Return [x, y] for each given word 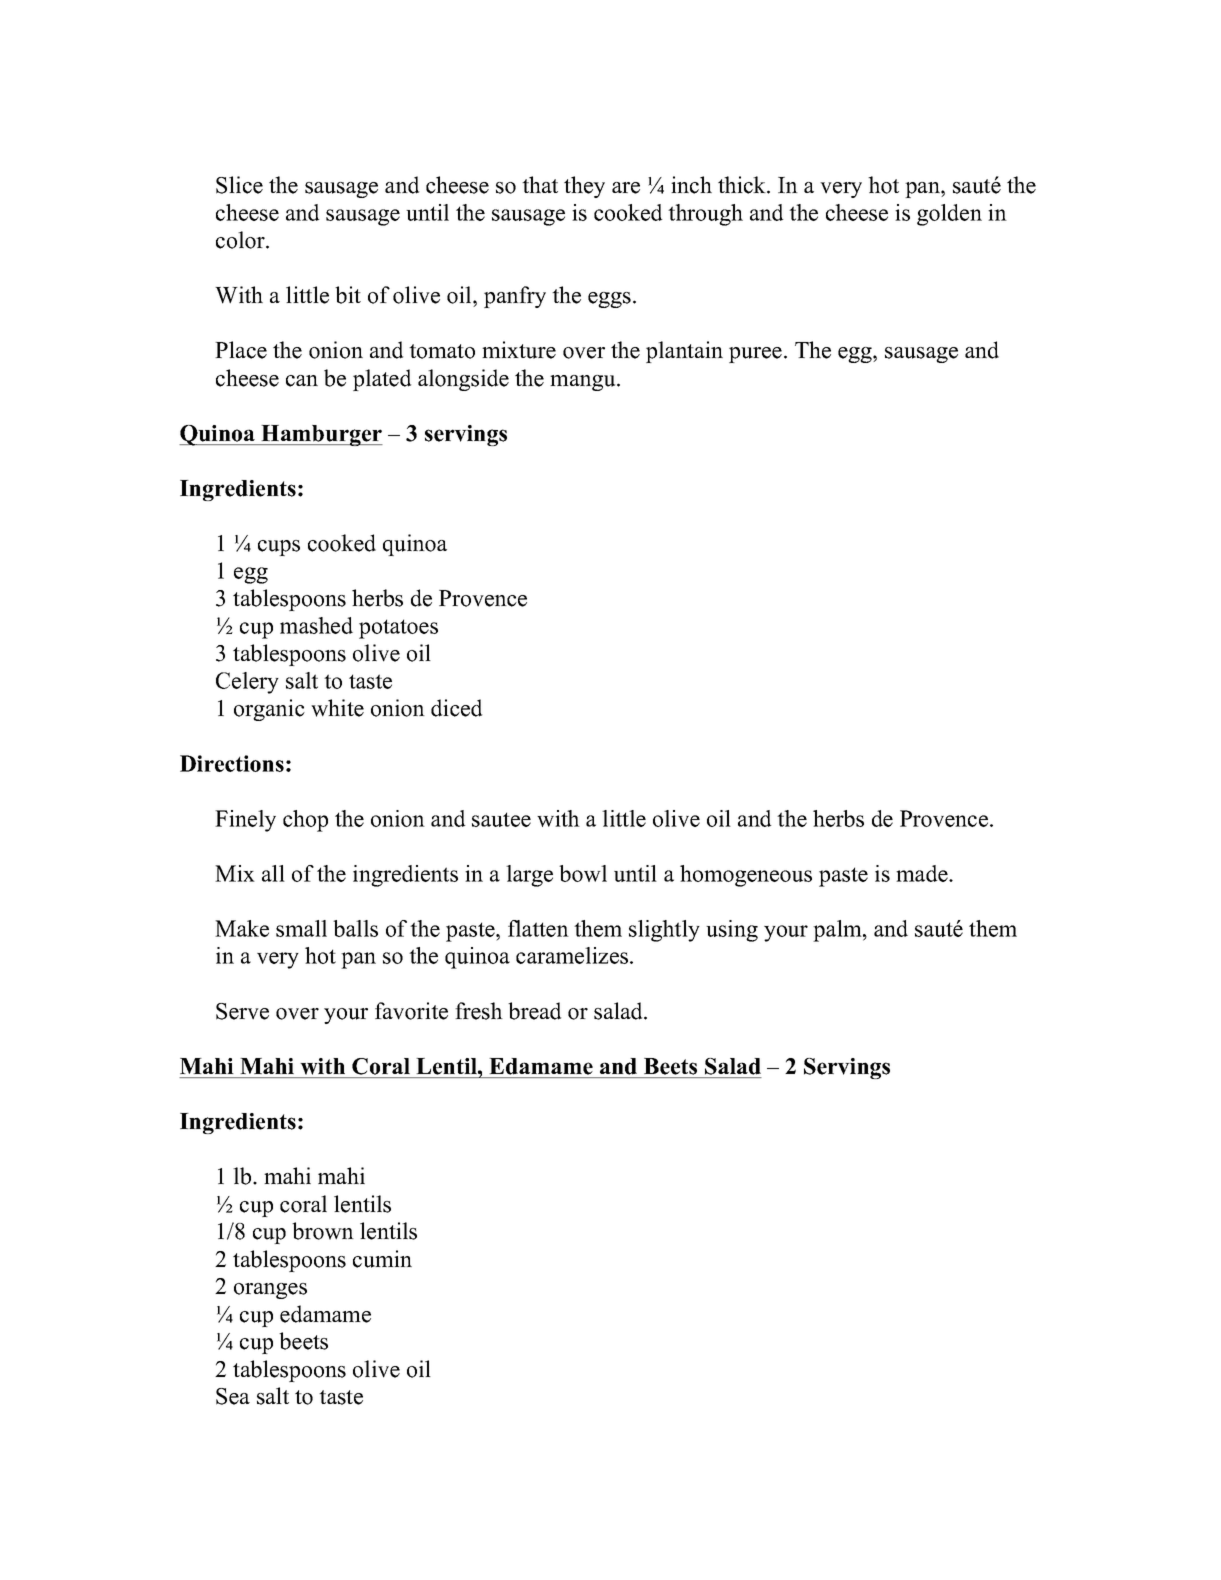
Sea [233, 1396]
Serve [242, 1011]
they [584, 187]
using [732, 931]
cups [279, 548]
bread [534, 1011]
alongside [463, 380]
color [241, 240]
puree [755, 355]
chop [305, 821]
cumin [382, 1259]
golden [949, 215]
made [923, 873]
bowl [583, 873]
